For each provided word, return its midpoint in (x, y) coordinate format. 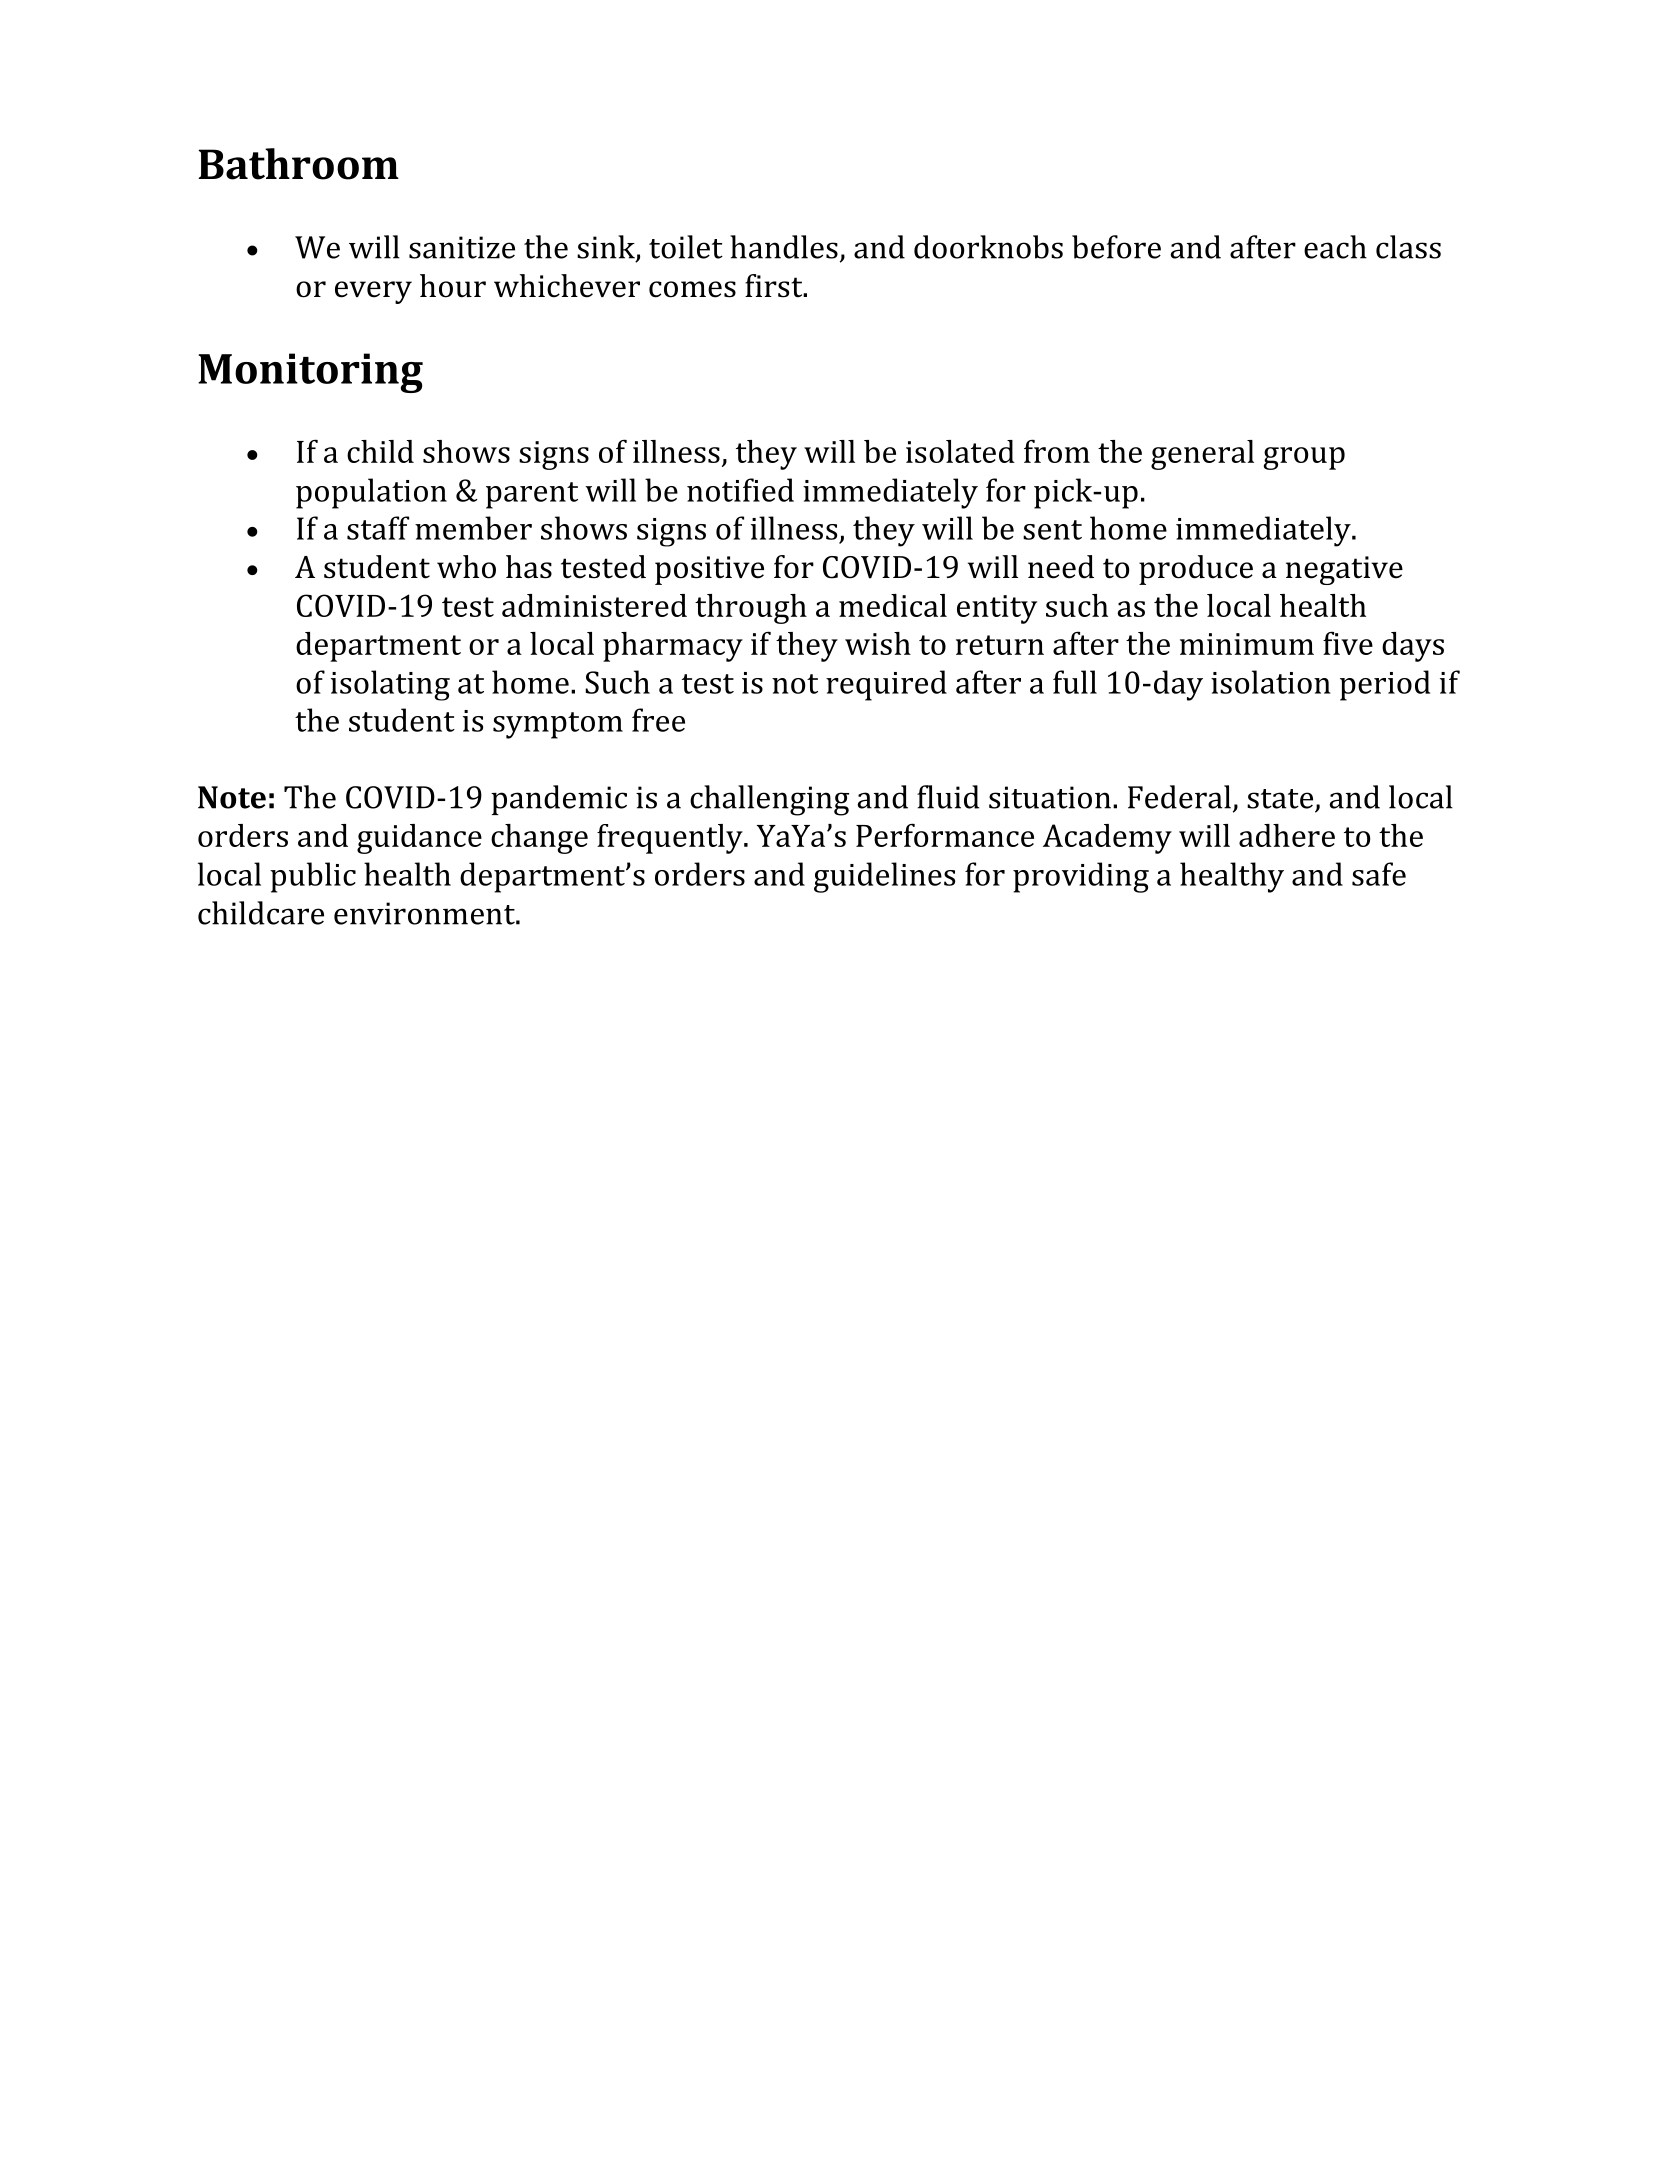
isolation (1271, 682)
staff (378, 528)
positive (709, 570)
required (886, 685)
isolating (390, 685)
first (775, 286)
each (1335, 247)
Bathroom (299, 164)
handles (784, 247)
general (1202, 455)
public (313, 877)
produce (1196, 570)
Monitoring (310, 373)
